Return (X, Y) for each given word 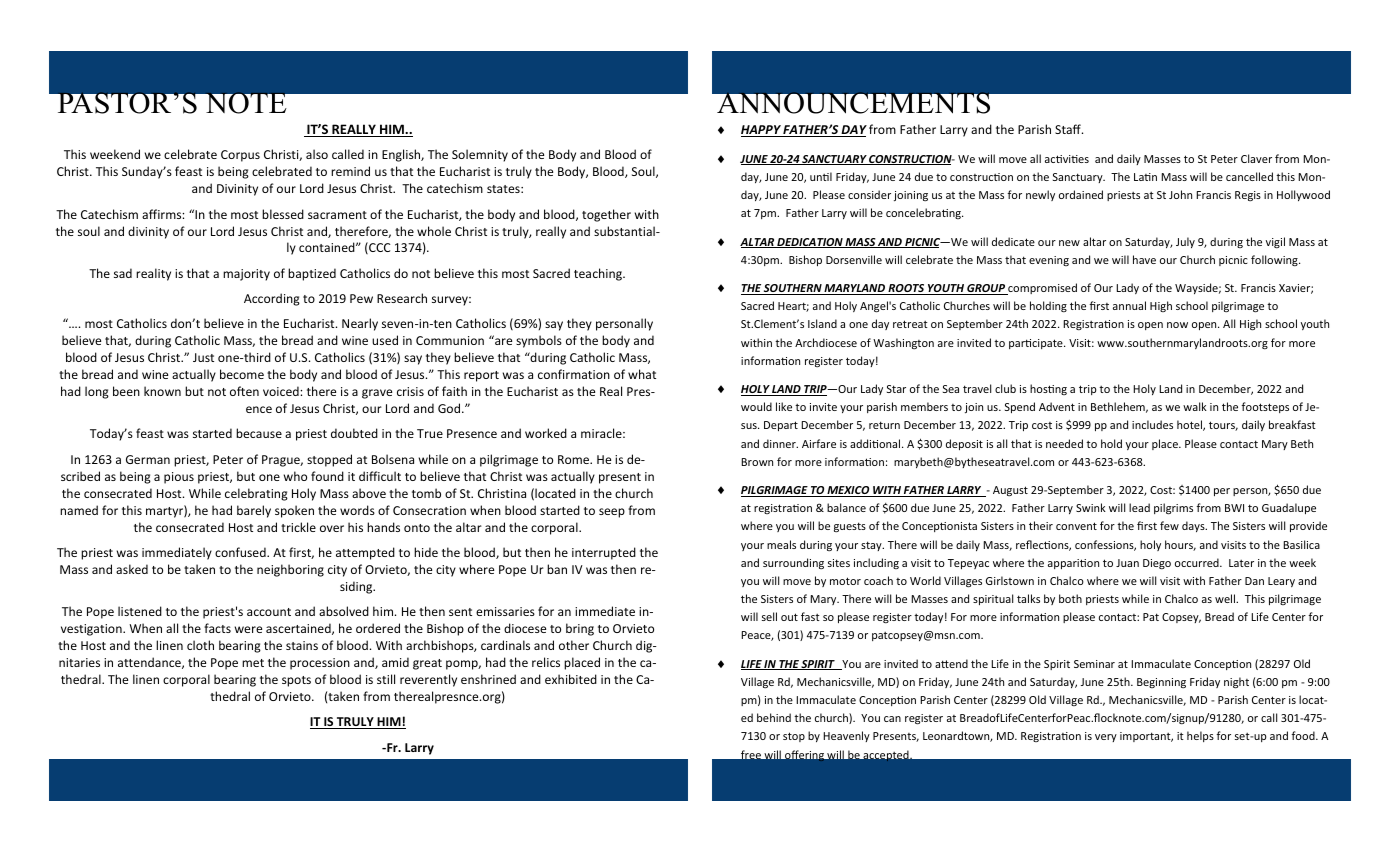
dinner (780, 443)
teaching (599, 274)
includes (1152, 424)
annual (1129, 305)
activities (1067, 159)
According (272, 299)
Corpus (240, 156)
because (259, 433)
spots (296, 681)
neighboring (290, 570)
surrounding (793, 563)
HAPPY (762, 131)
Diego (1157, 564)
